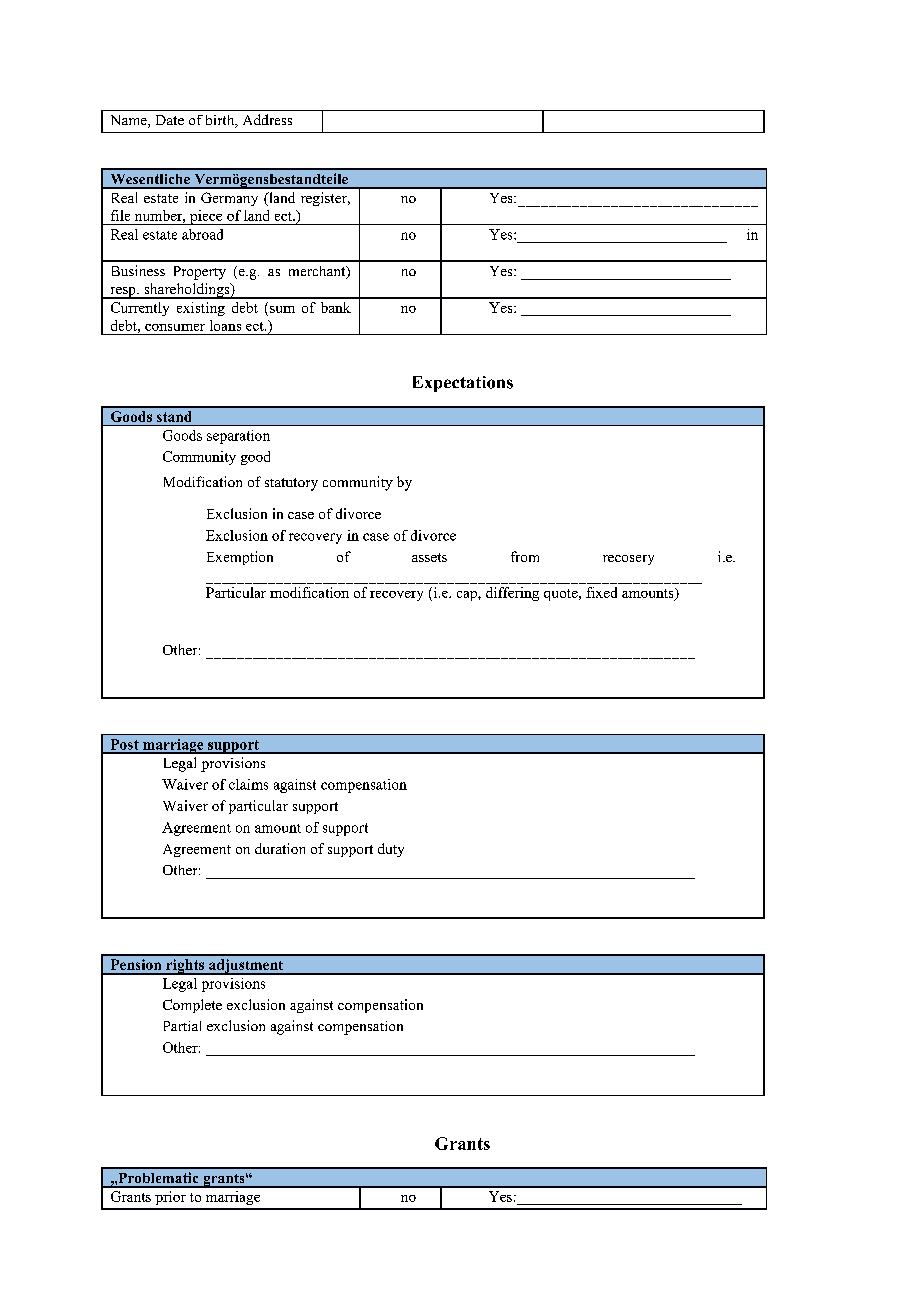  I want to click on Complete, so click(192, 1006).
